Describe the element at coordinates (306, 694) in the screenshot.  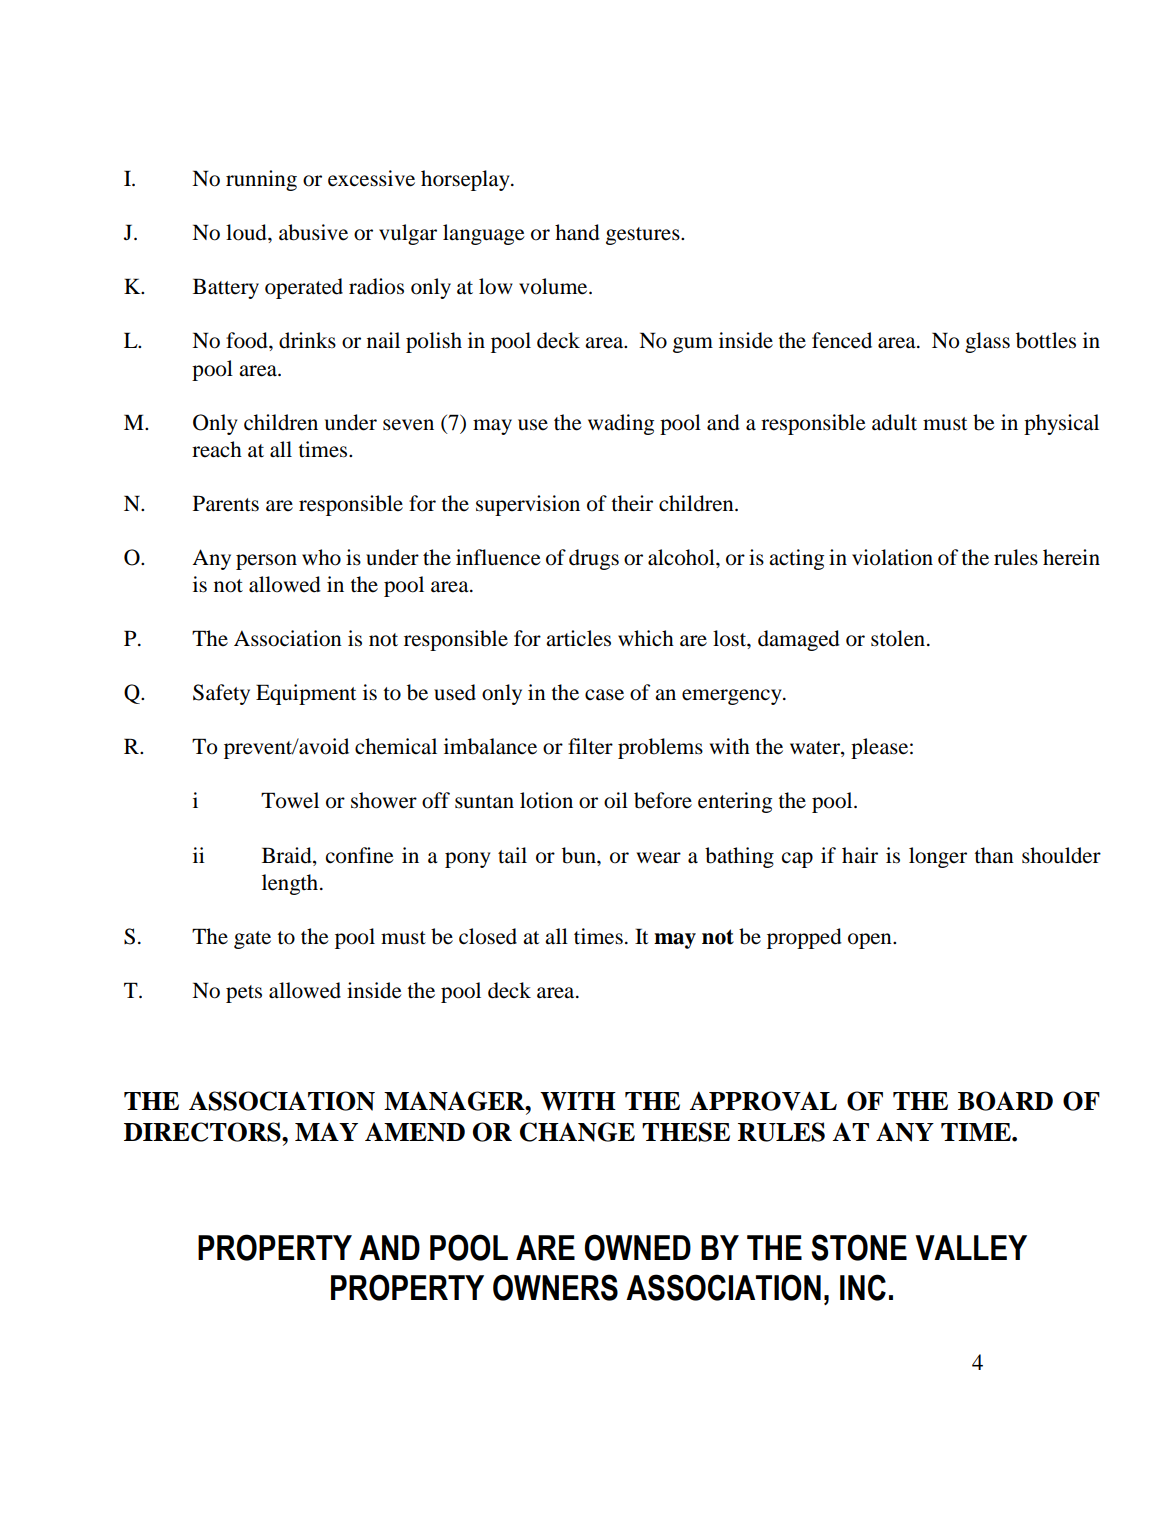
I see `Equipment` at that location.
